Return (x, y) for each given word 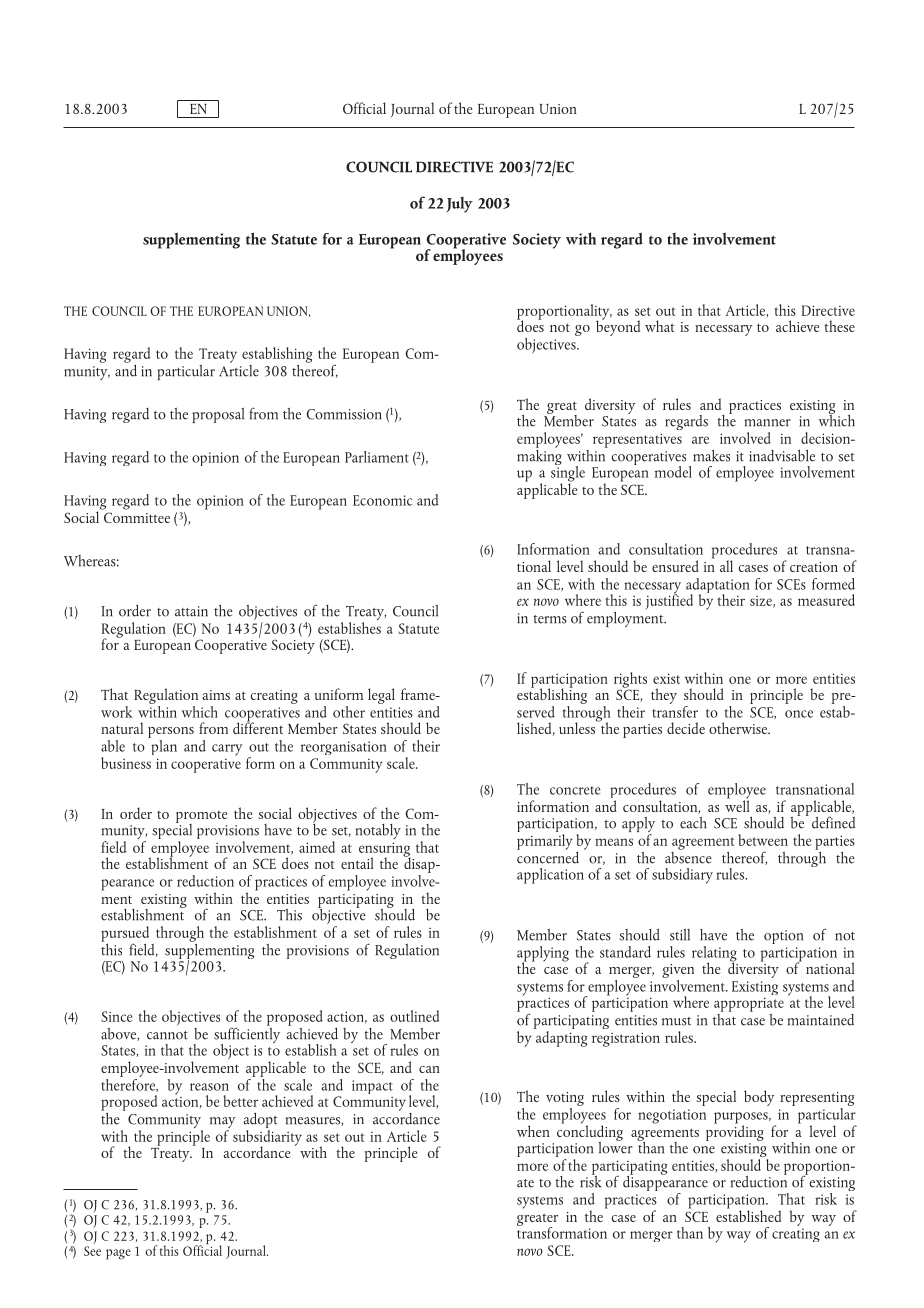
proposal (218, 415)
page (118, 1254)
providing (735, 1132)
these (839, 326)
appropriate (749, 1004)
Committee (137, 517)
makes (711, 456)
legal (381, 696)
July (460, 205)
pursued (125, 935)
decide (686, 728)
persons (171, 732)
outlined (414, 1016)
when (533, 1131)
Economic (383, 500)
